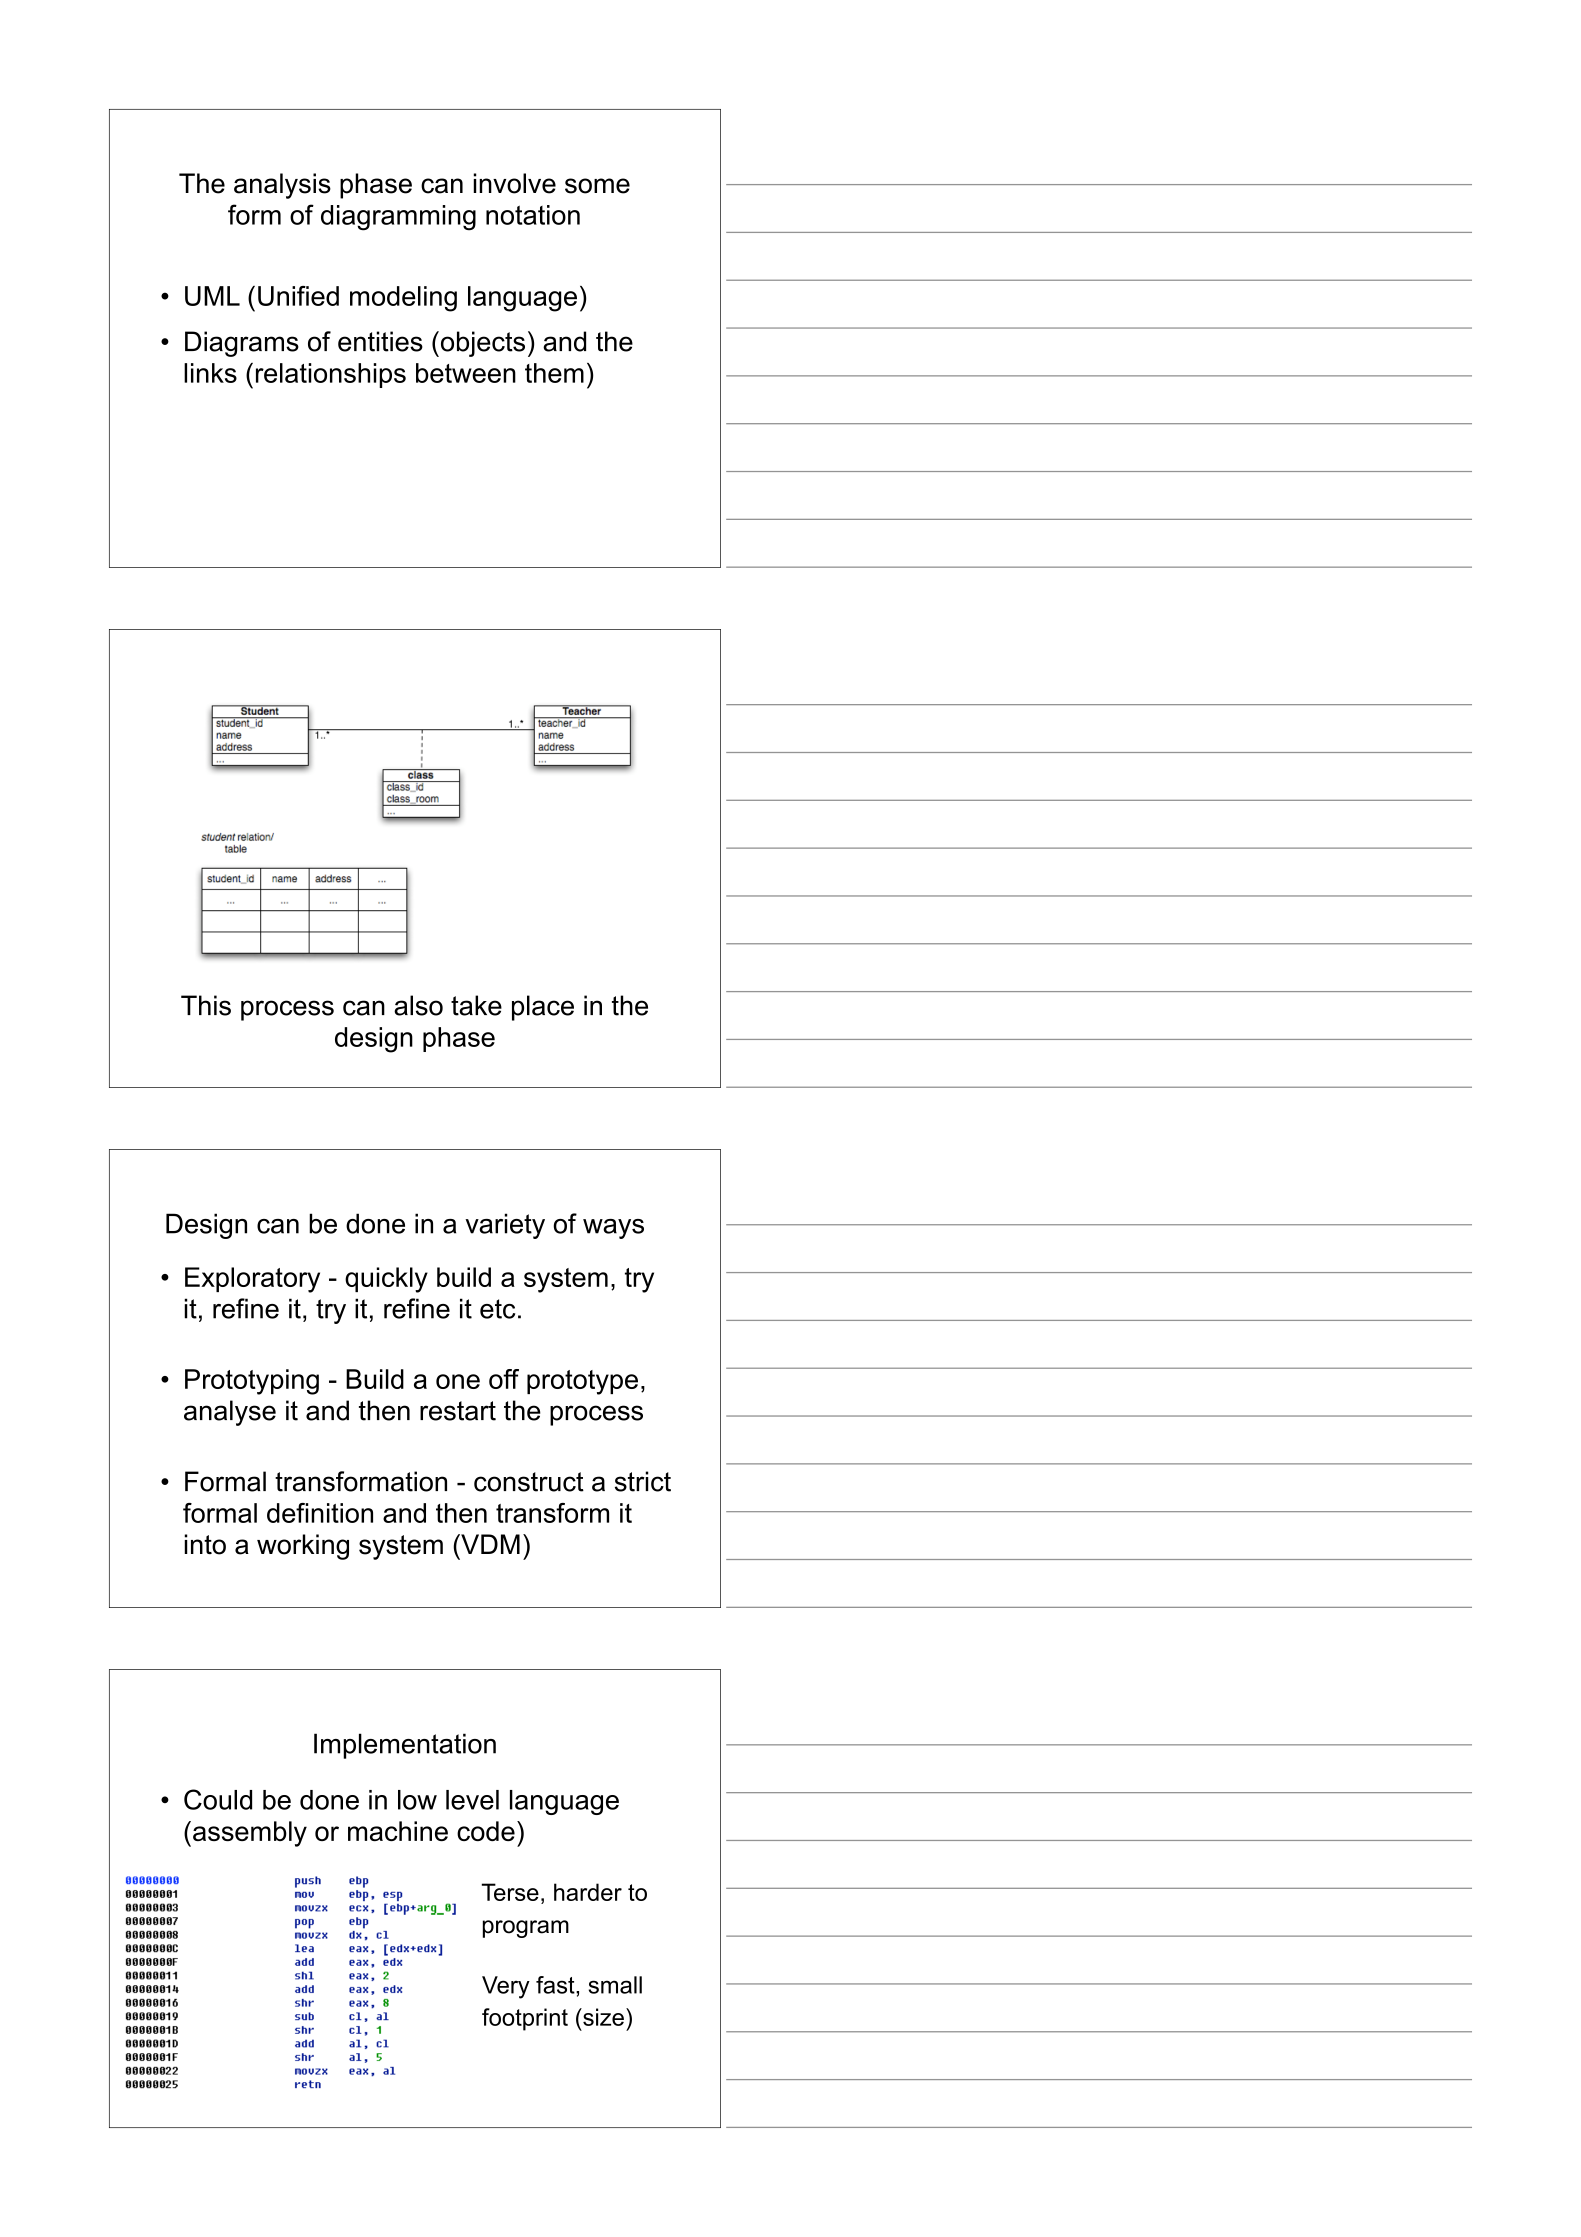 This screenshot has height=2237, width=1581. I want to click on machine, so click(398, 1831).
